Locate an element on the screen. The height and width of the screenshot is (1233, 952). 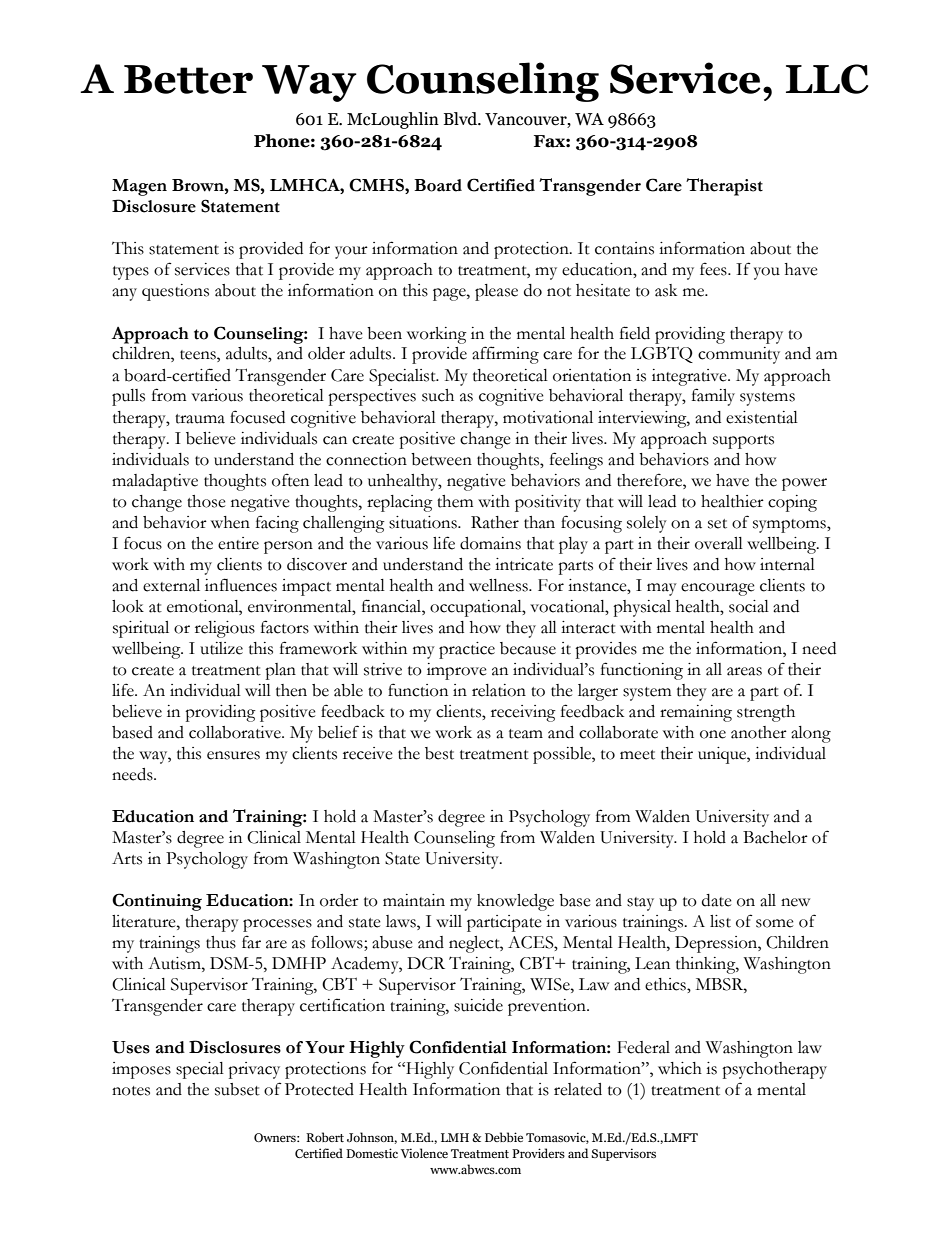
LLC is located at coordinates (827, 79).
